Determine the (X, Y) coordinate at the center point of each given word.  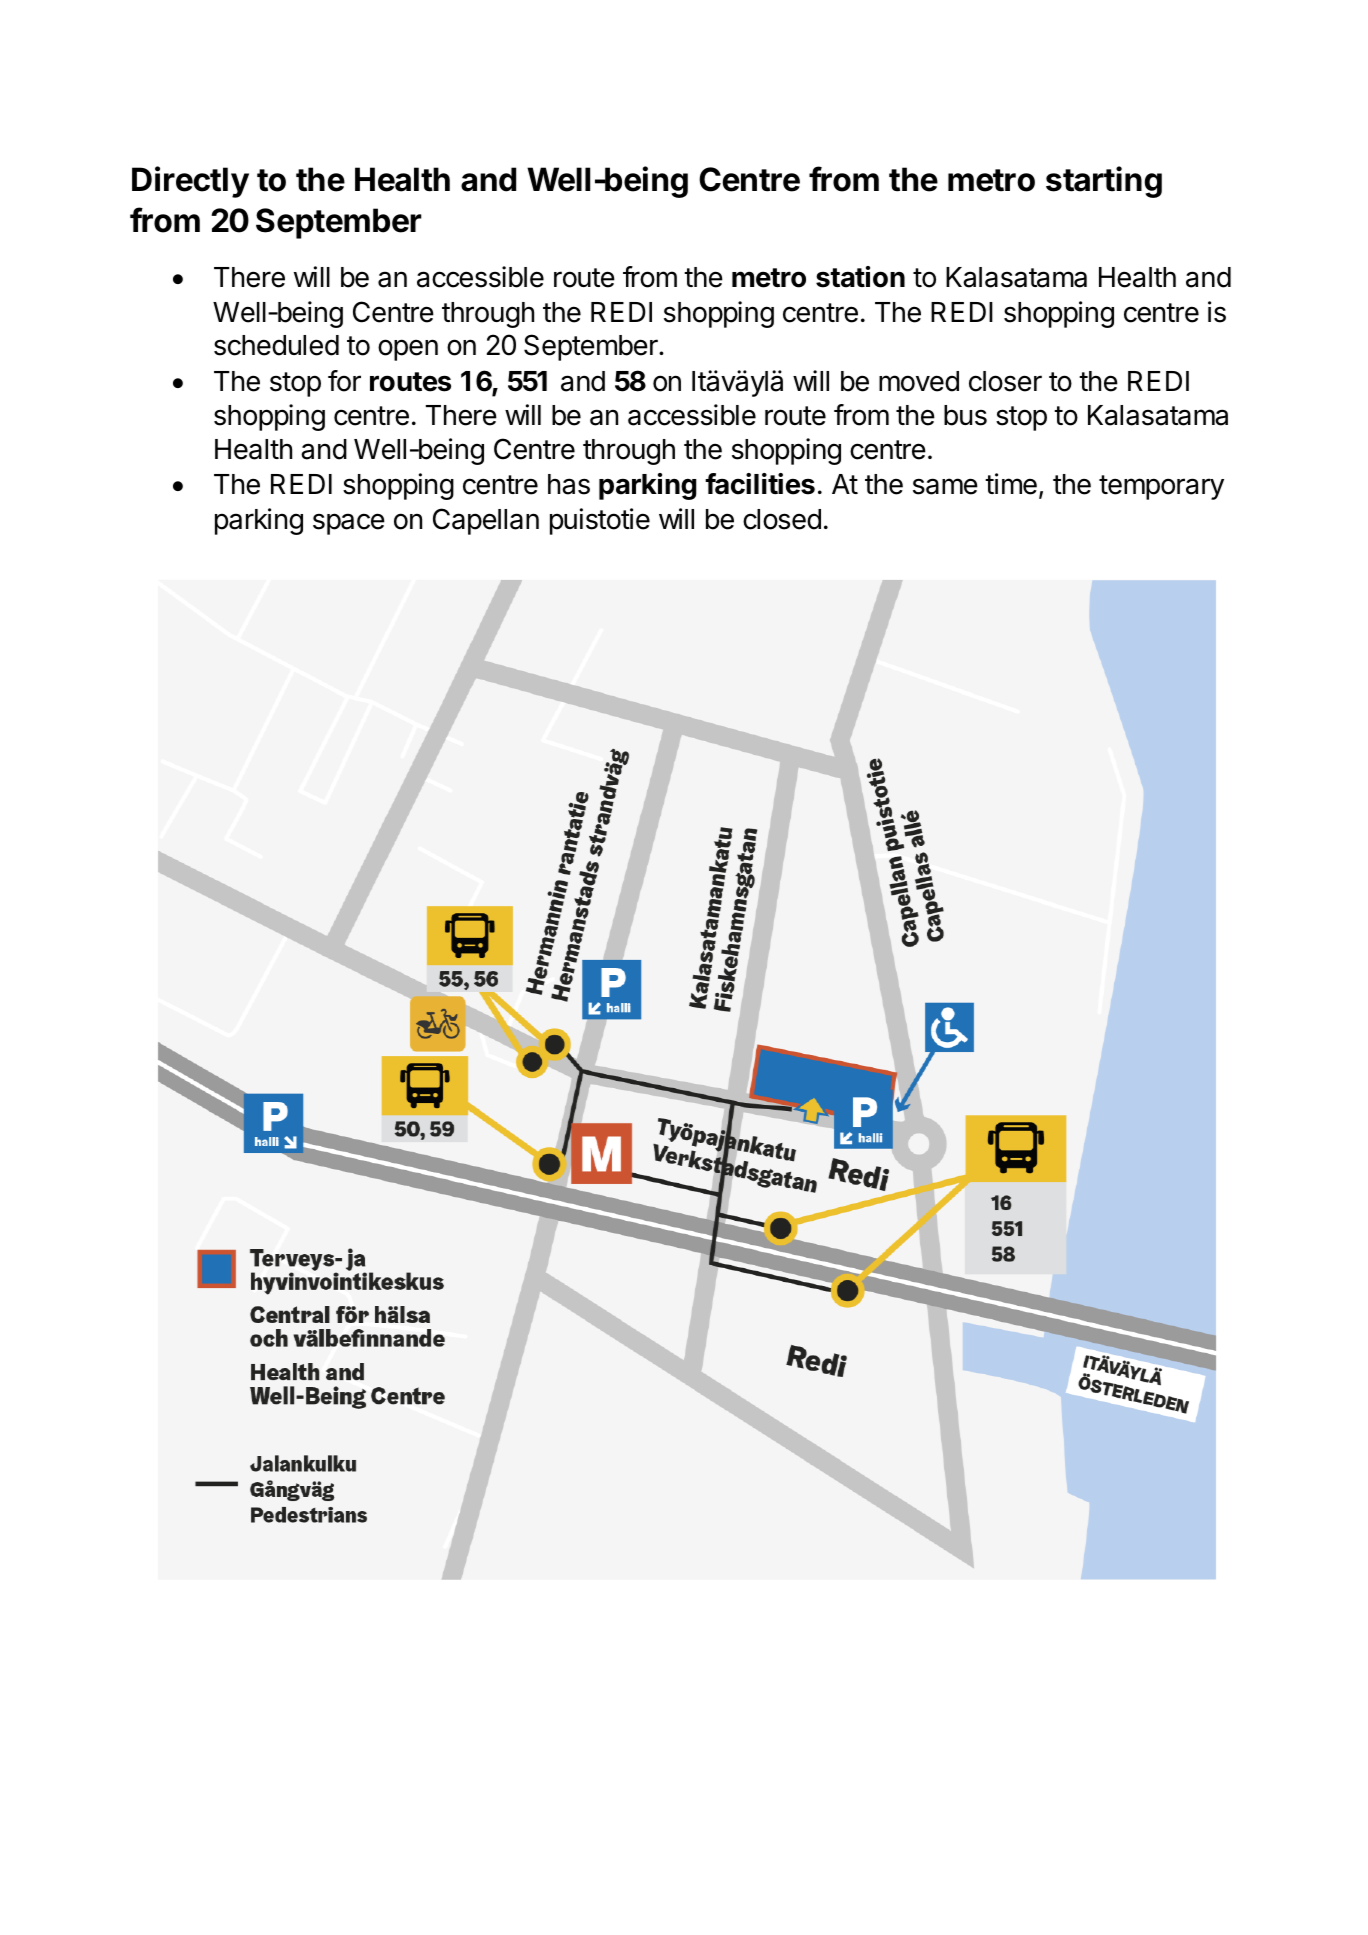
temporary (1161, 487)
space (349, 524)
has (569, 484)
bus (965, 415)
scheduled (276, 345)
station (860, 277)
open (408, 350)
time (1011, 484)
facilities (760, 484)
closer (1005, 381)
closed (782, 519)
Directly (190, 182)
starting (1104, 182)
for (344, 381)
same (945, 486)
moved (919, 381)
